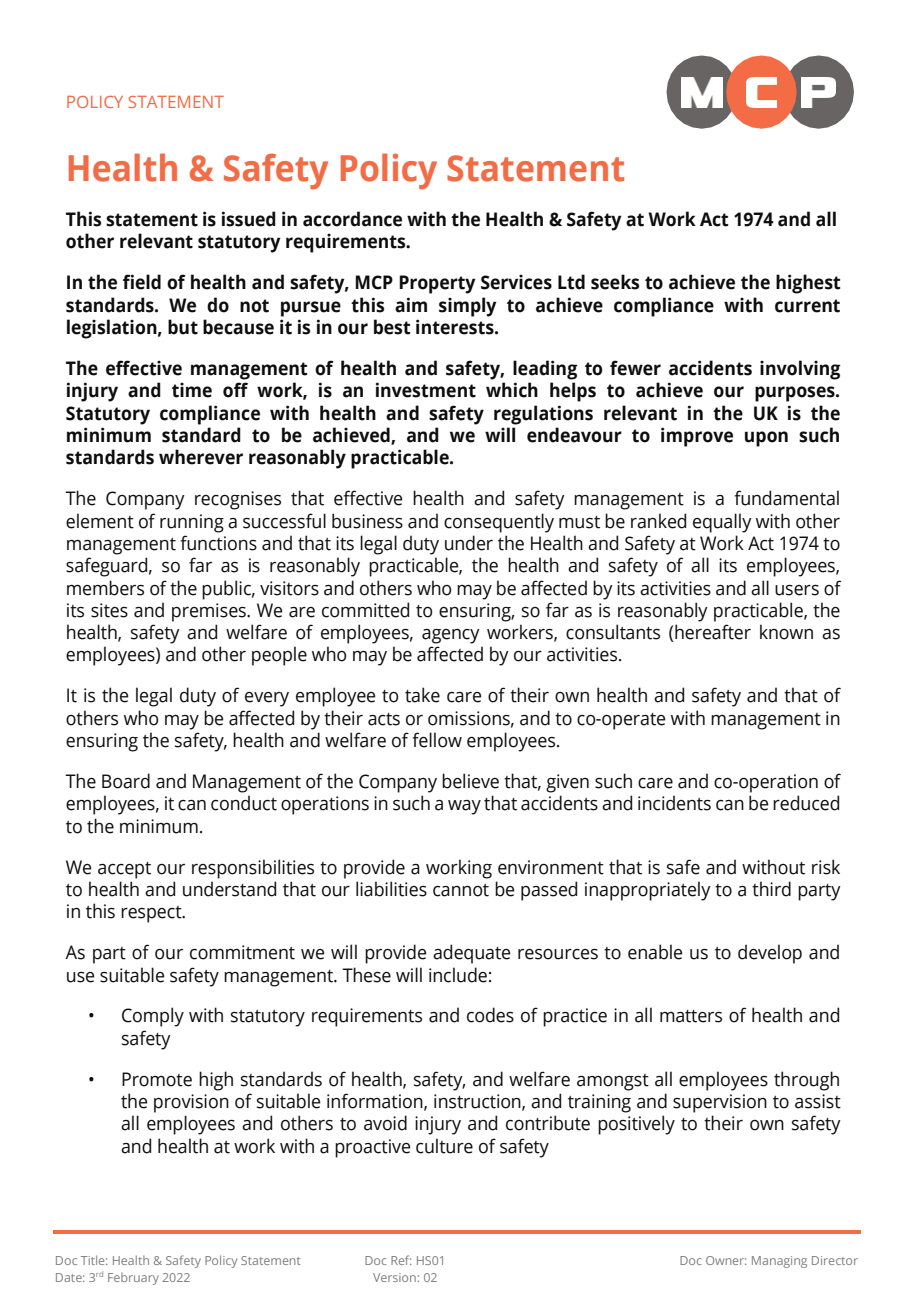 Image resolution: width=924 pixels, height=1308 pixels. Describe the element at coordinates (152, 914) in the screenshot. I see `respect` at that location.
